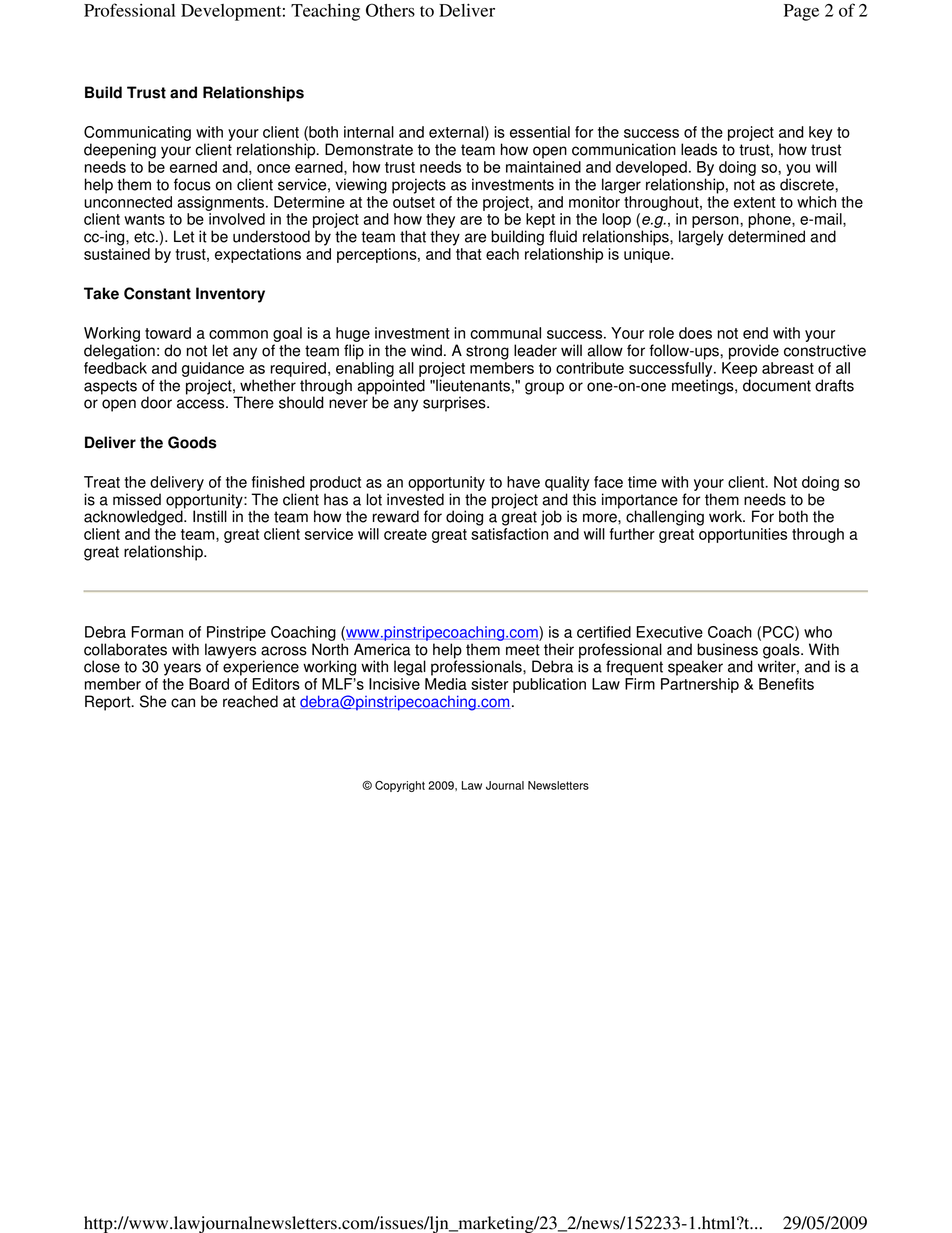  Describe the element at coordinates (157, 632) in the screenshot. I see `Forman` at that location.
